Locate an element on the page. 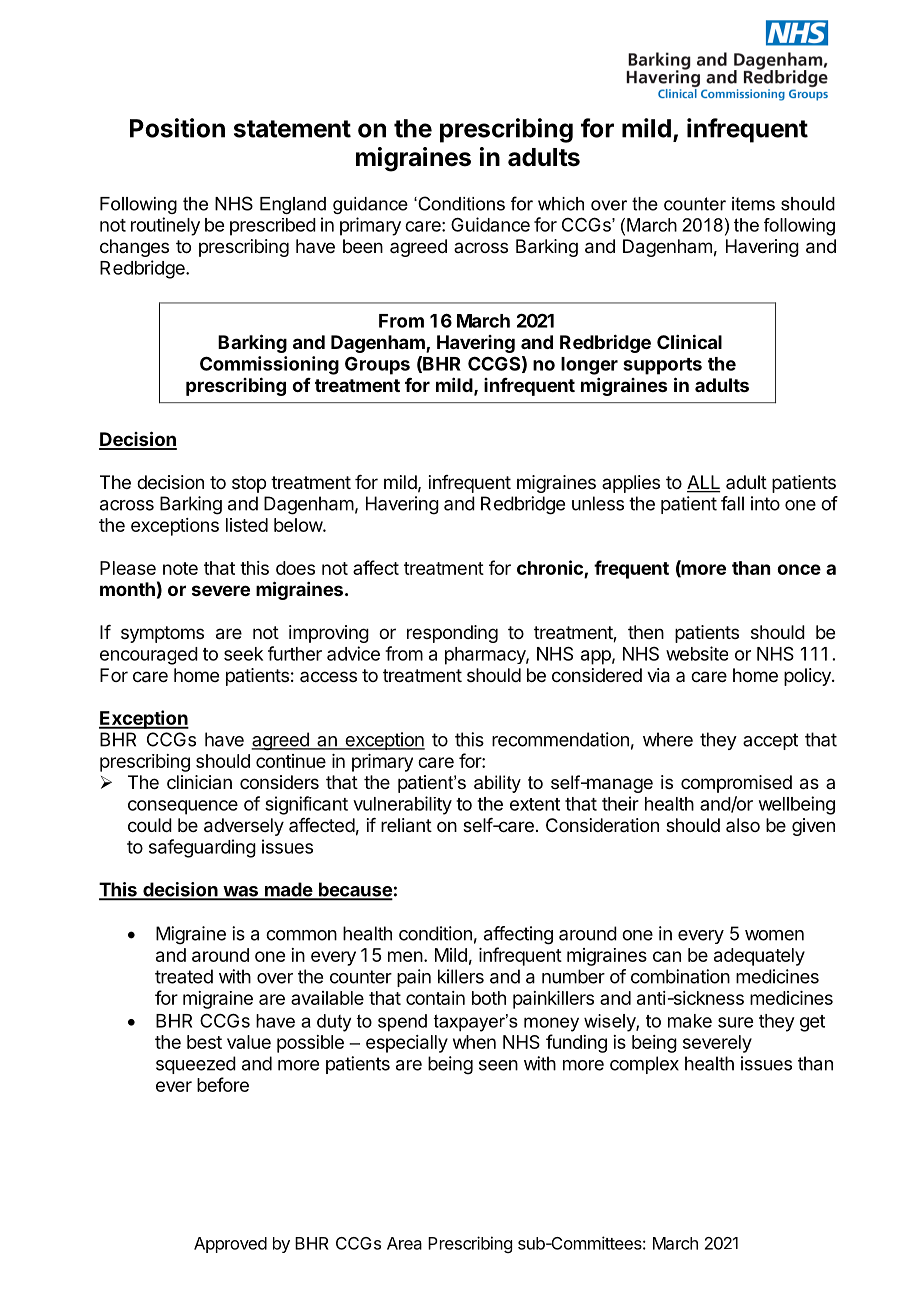 Image resolution: width=924 pixels, height=1308 pixels. complex is located at coordinates (644, 1065).
